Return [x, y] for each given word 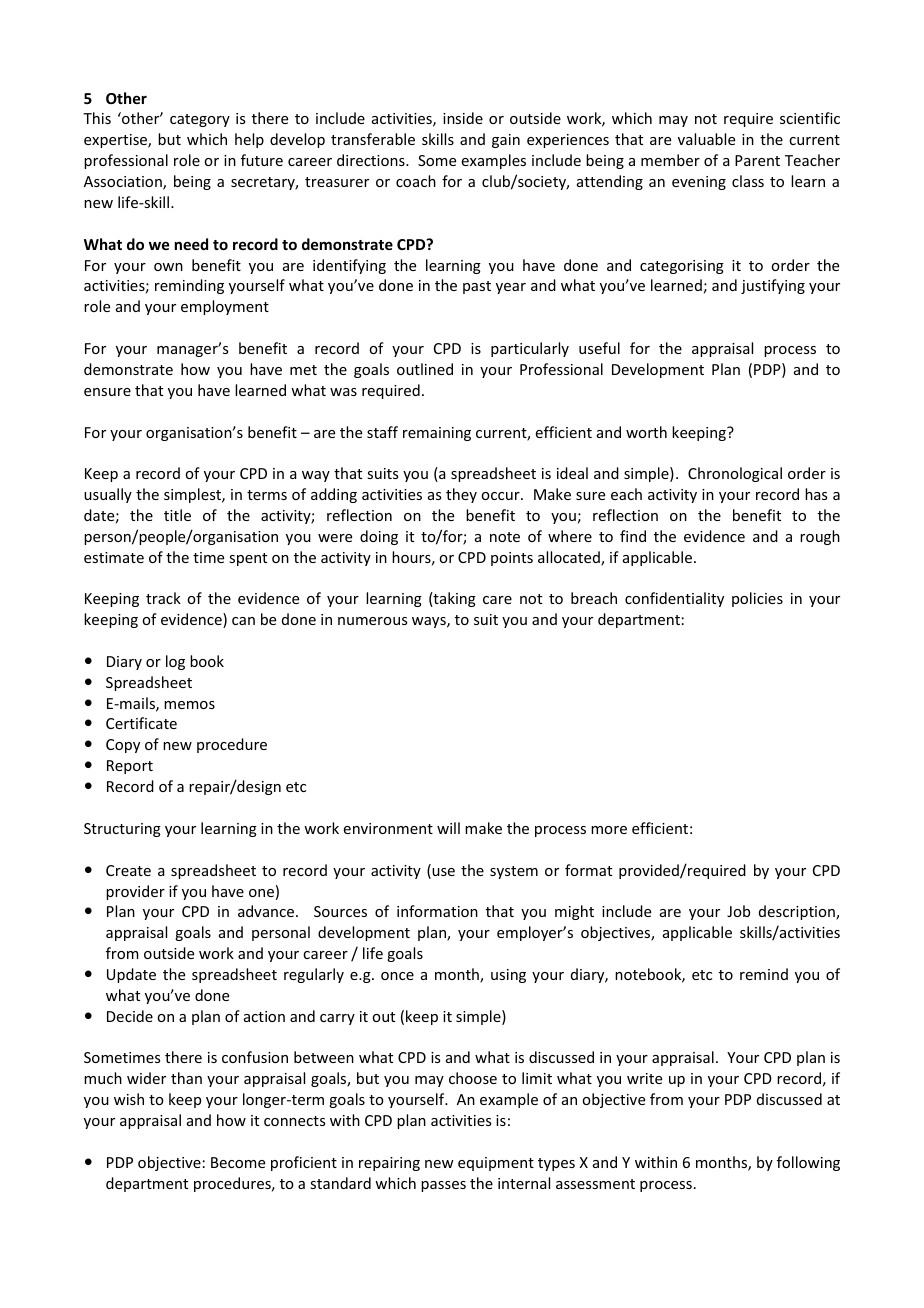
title [177, 515]
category [200, 120]
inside [463, 118]
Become [238, 1162]
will [448, 828]
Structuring [122, 830]
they [461, 495]
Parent [757, 160]
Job [738, 911]
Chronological [735, 474]
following [808, 1163]
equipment [496, 1164]
